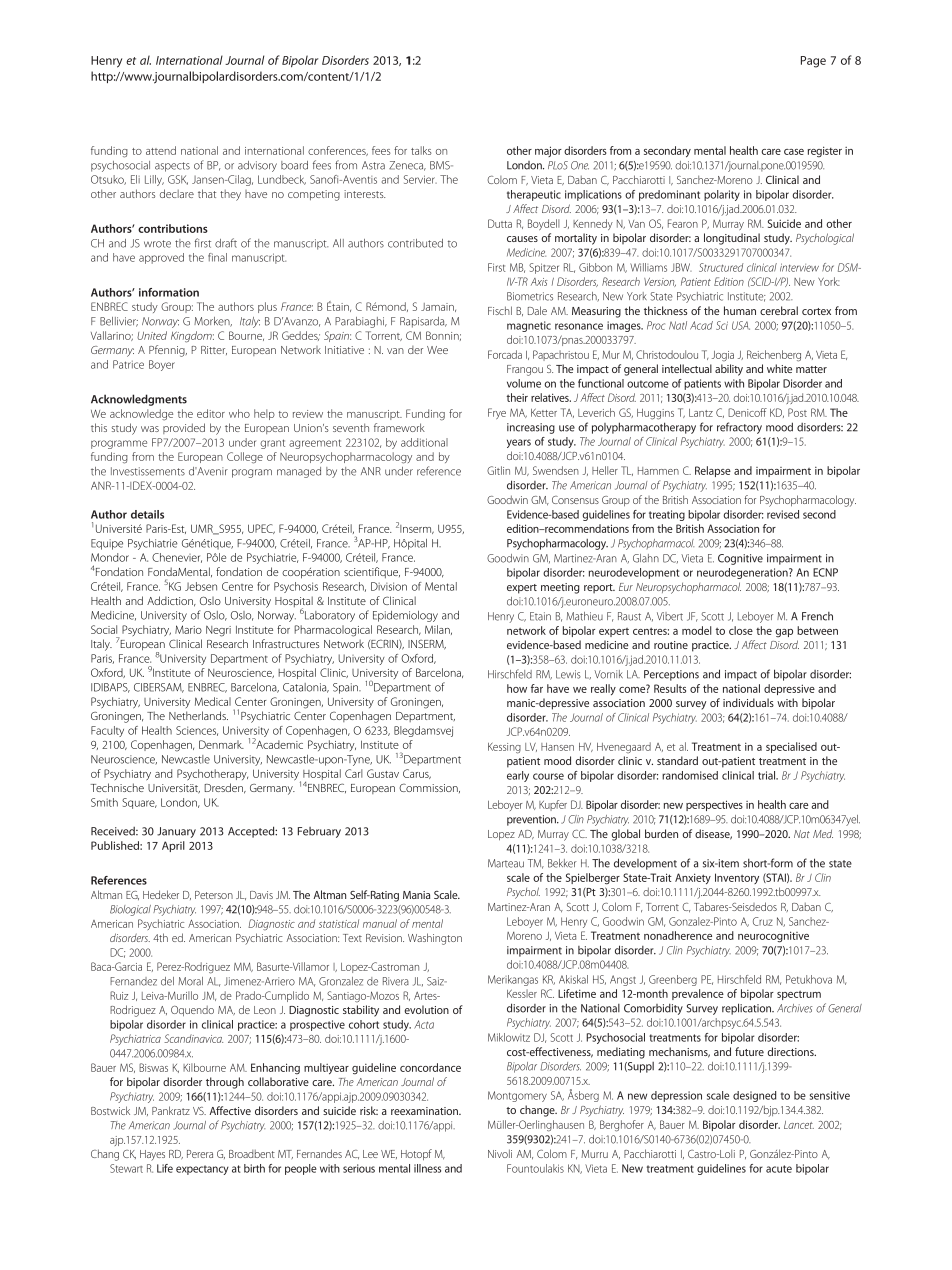 This screenshot has height=1270, width=952. I want to click on Biometrics, so click(530, 296).
